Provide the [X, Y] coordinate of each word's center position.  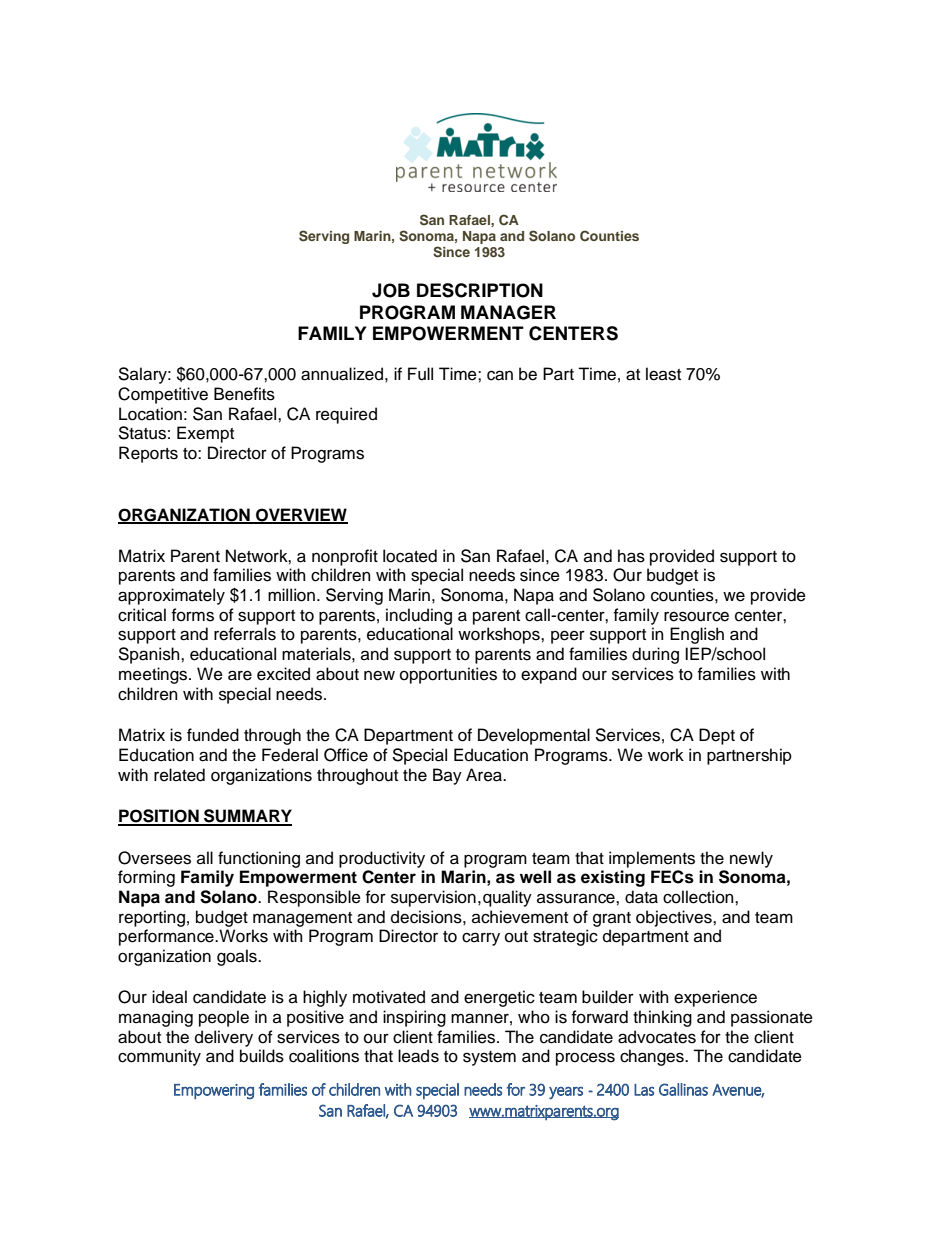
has [631, 556]
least [663, 374]
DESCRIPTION [480, 290]
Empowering [214, 1092]
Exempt [205, 434]
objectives [675, 918]
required [346, 415]
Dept [717, 736]
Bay [447, 776]
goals [238, 957]
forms [193, 615]
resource [696, 616]
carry [481, 939]
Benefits [244, 394]
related [179, 775]
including [419, 616]
